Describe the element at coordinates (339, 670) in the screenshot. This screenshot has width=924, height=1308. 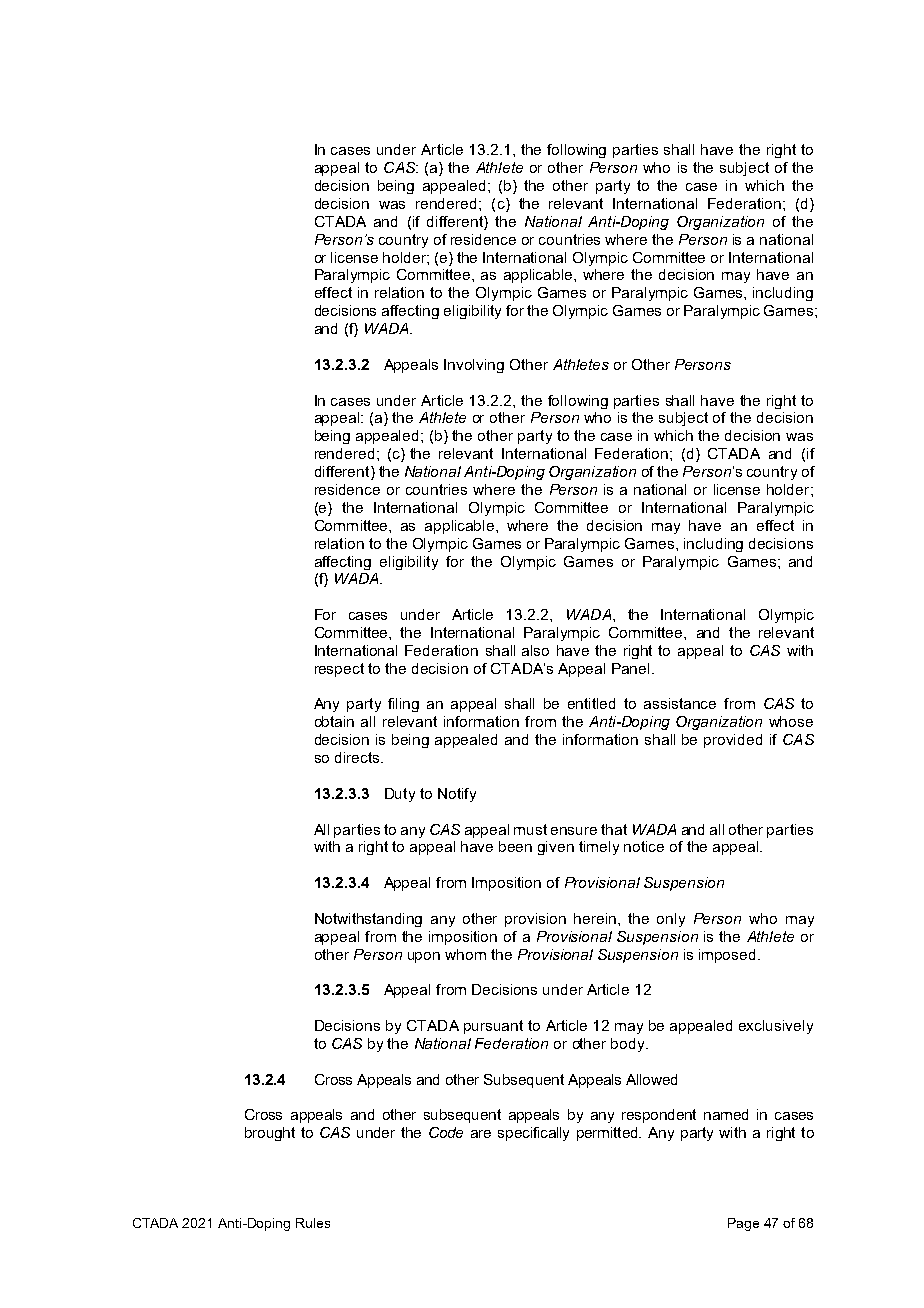
I see `respect` at that location.
